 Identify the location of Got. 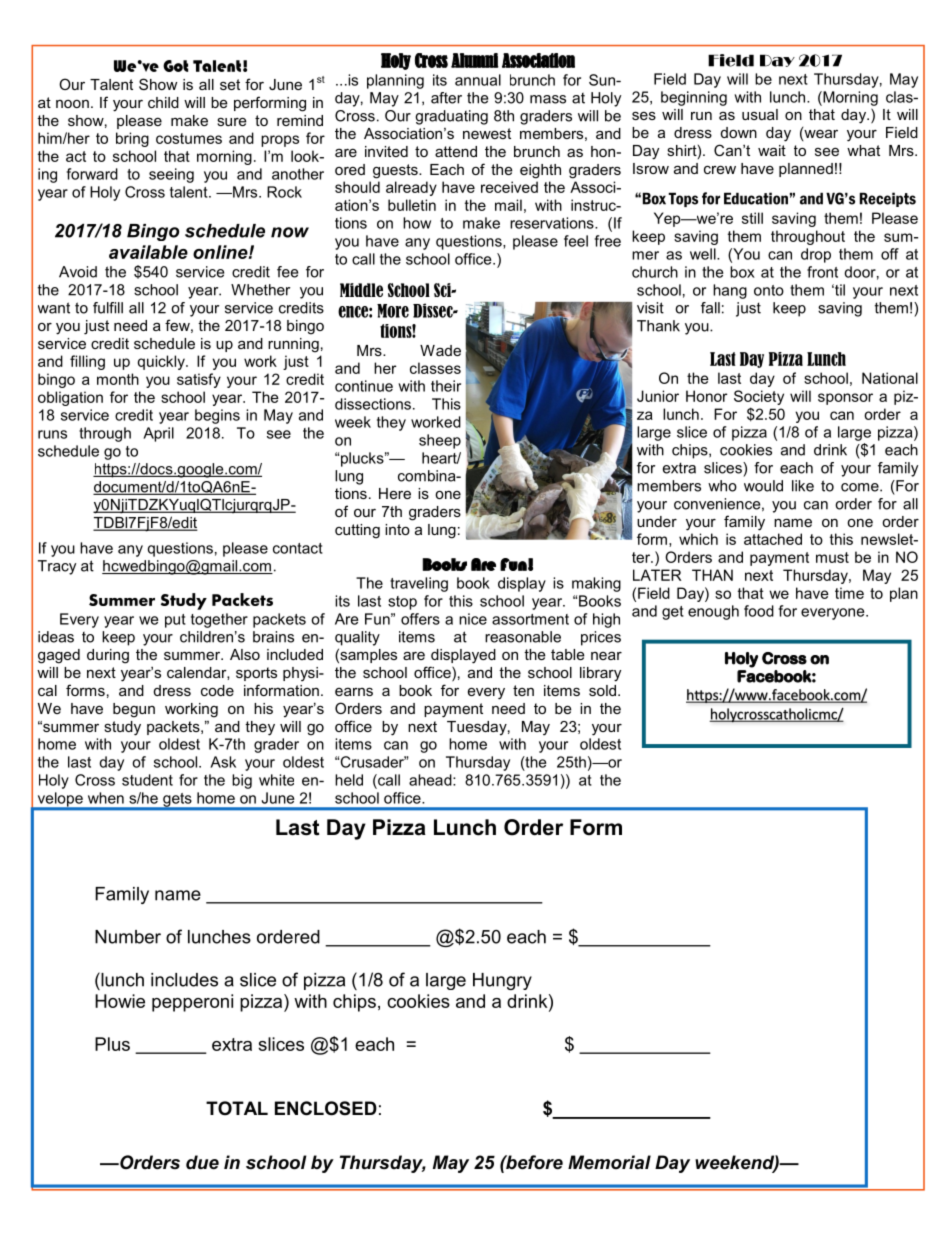
(175, 66).
